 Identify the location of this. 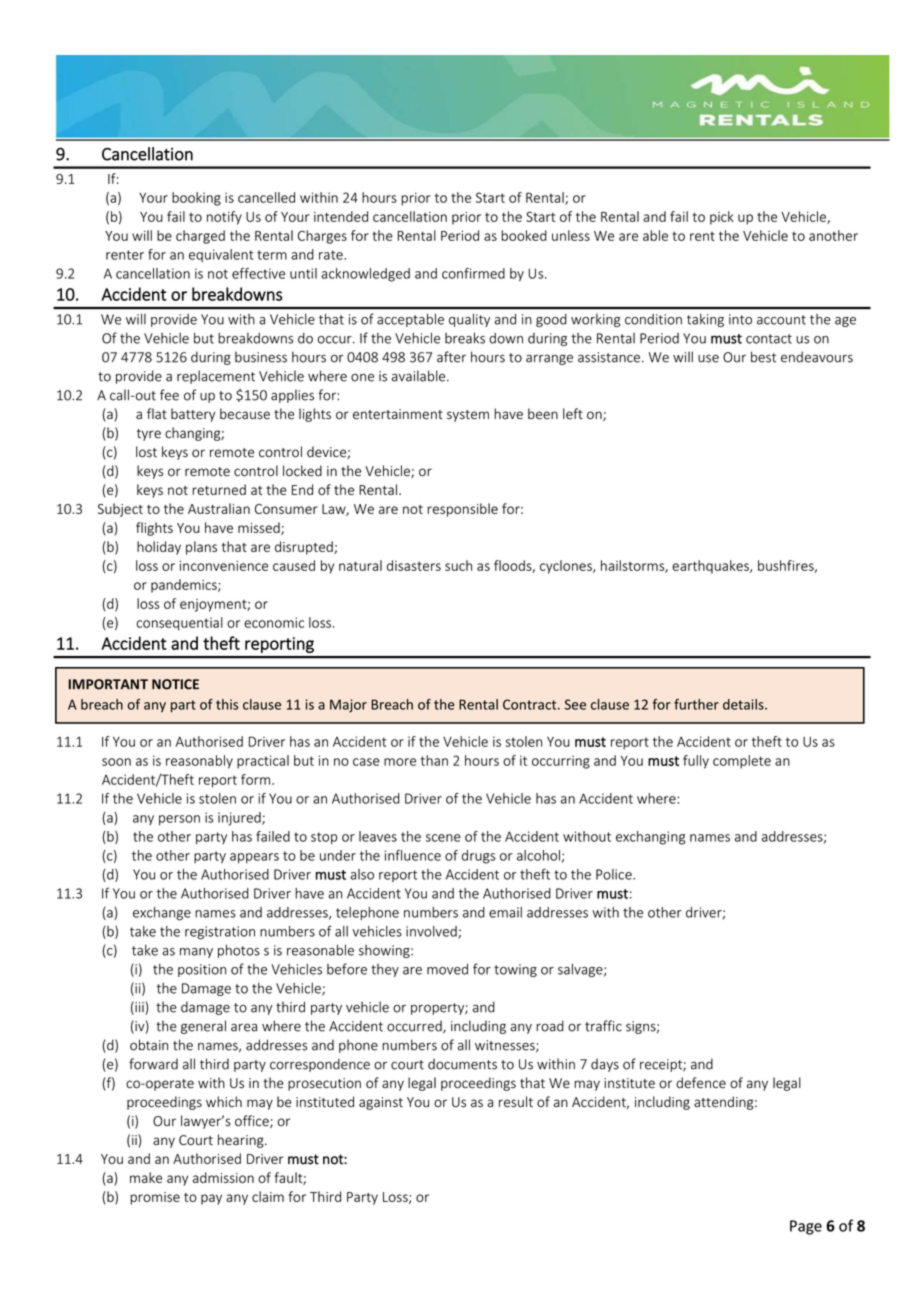
(227, 704).
